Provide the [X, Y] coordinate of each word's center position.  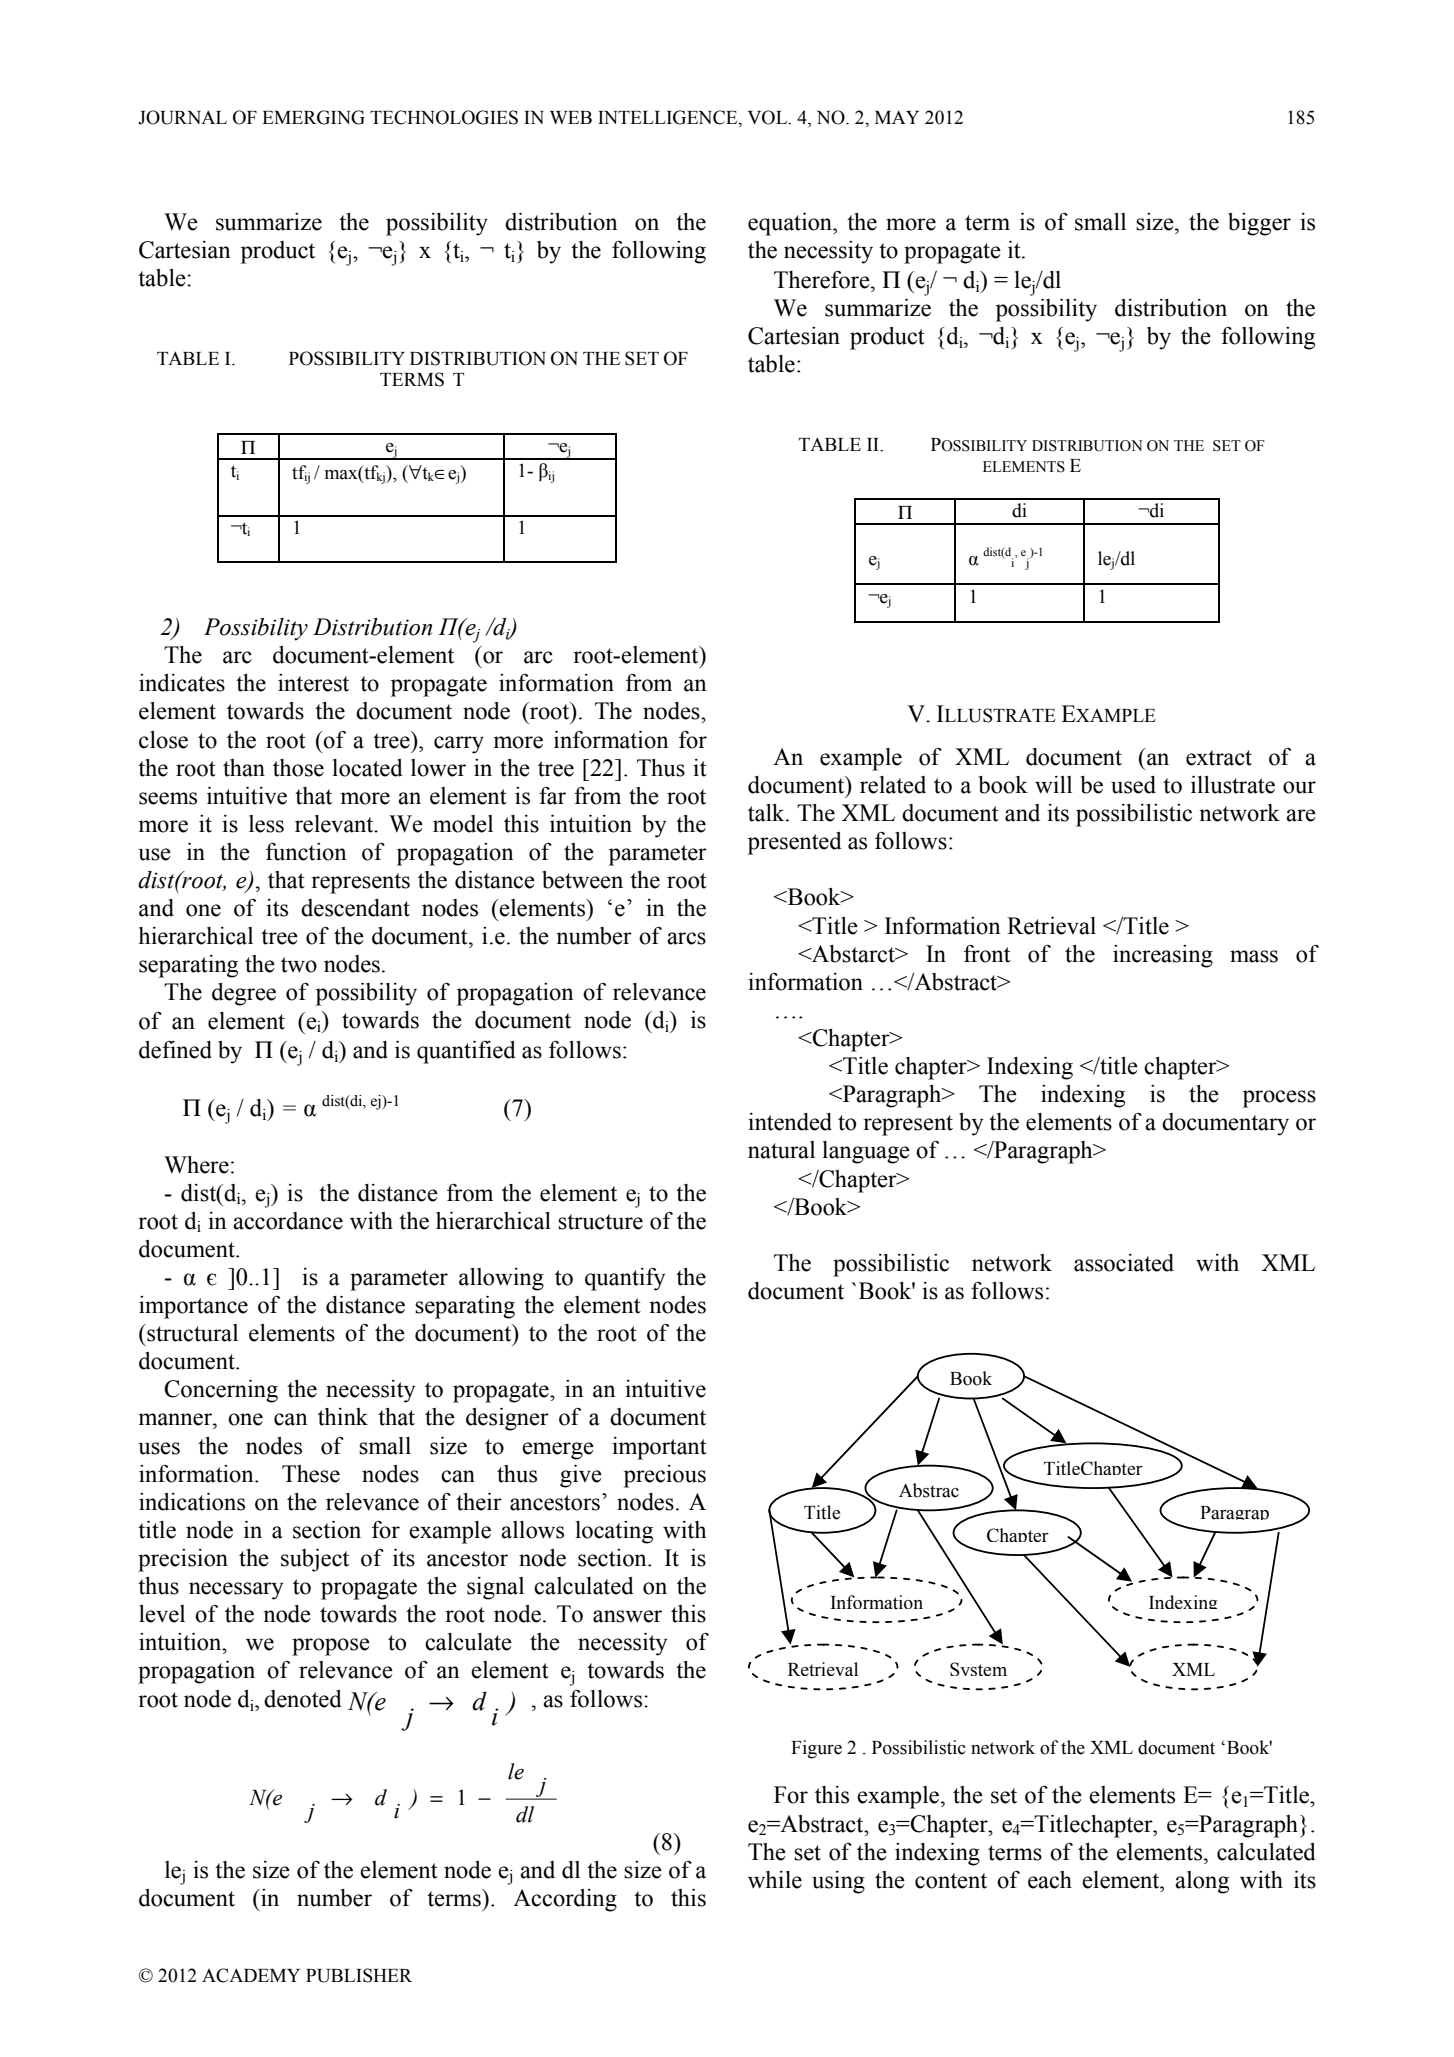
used [1133, 785]
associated [1124, 1263]
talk [767, 813]
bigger [1259, 224]
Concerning [221, 1391]
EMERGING [313, 117]
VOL [769, 117]
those [298, 768]
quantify [625, 1279]
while [775, 1880]
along [1202, 1882]
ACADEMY [251, 1975]
